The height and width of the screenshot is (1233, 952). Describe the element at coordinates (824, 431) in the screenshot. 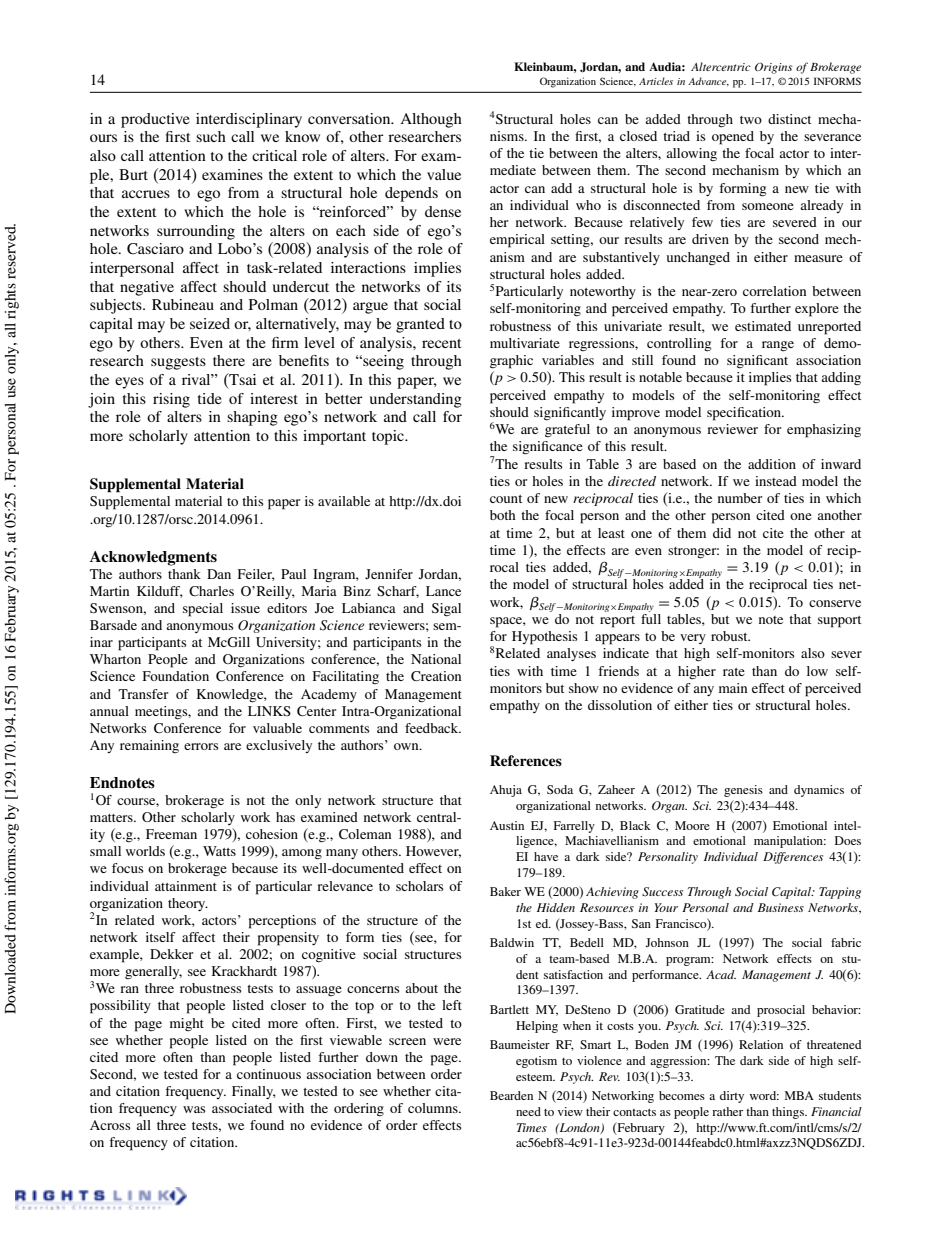

I see `emphasizing` at that location.
